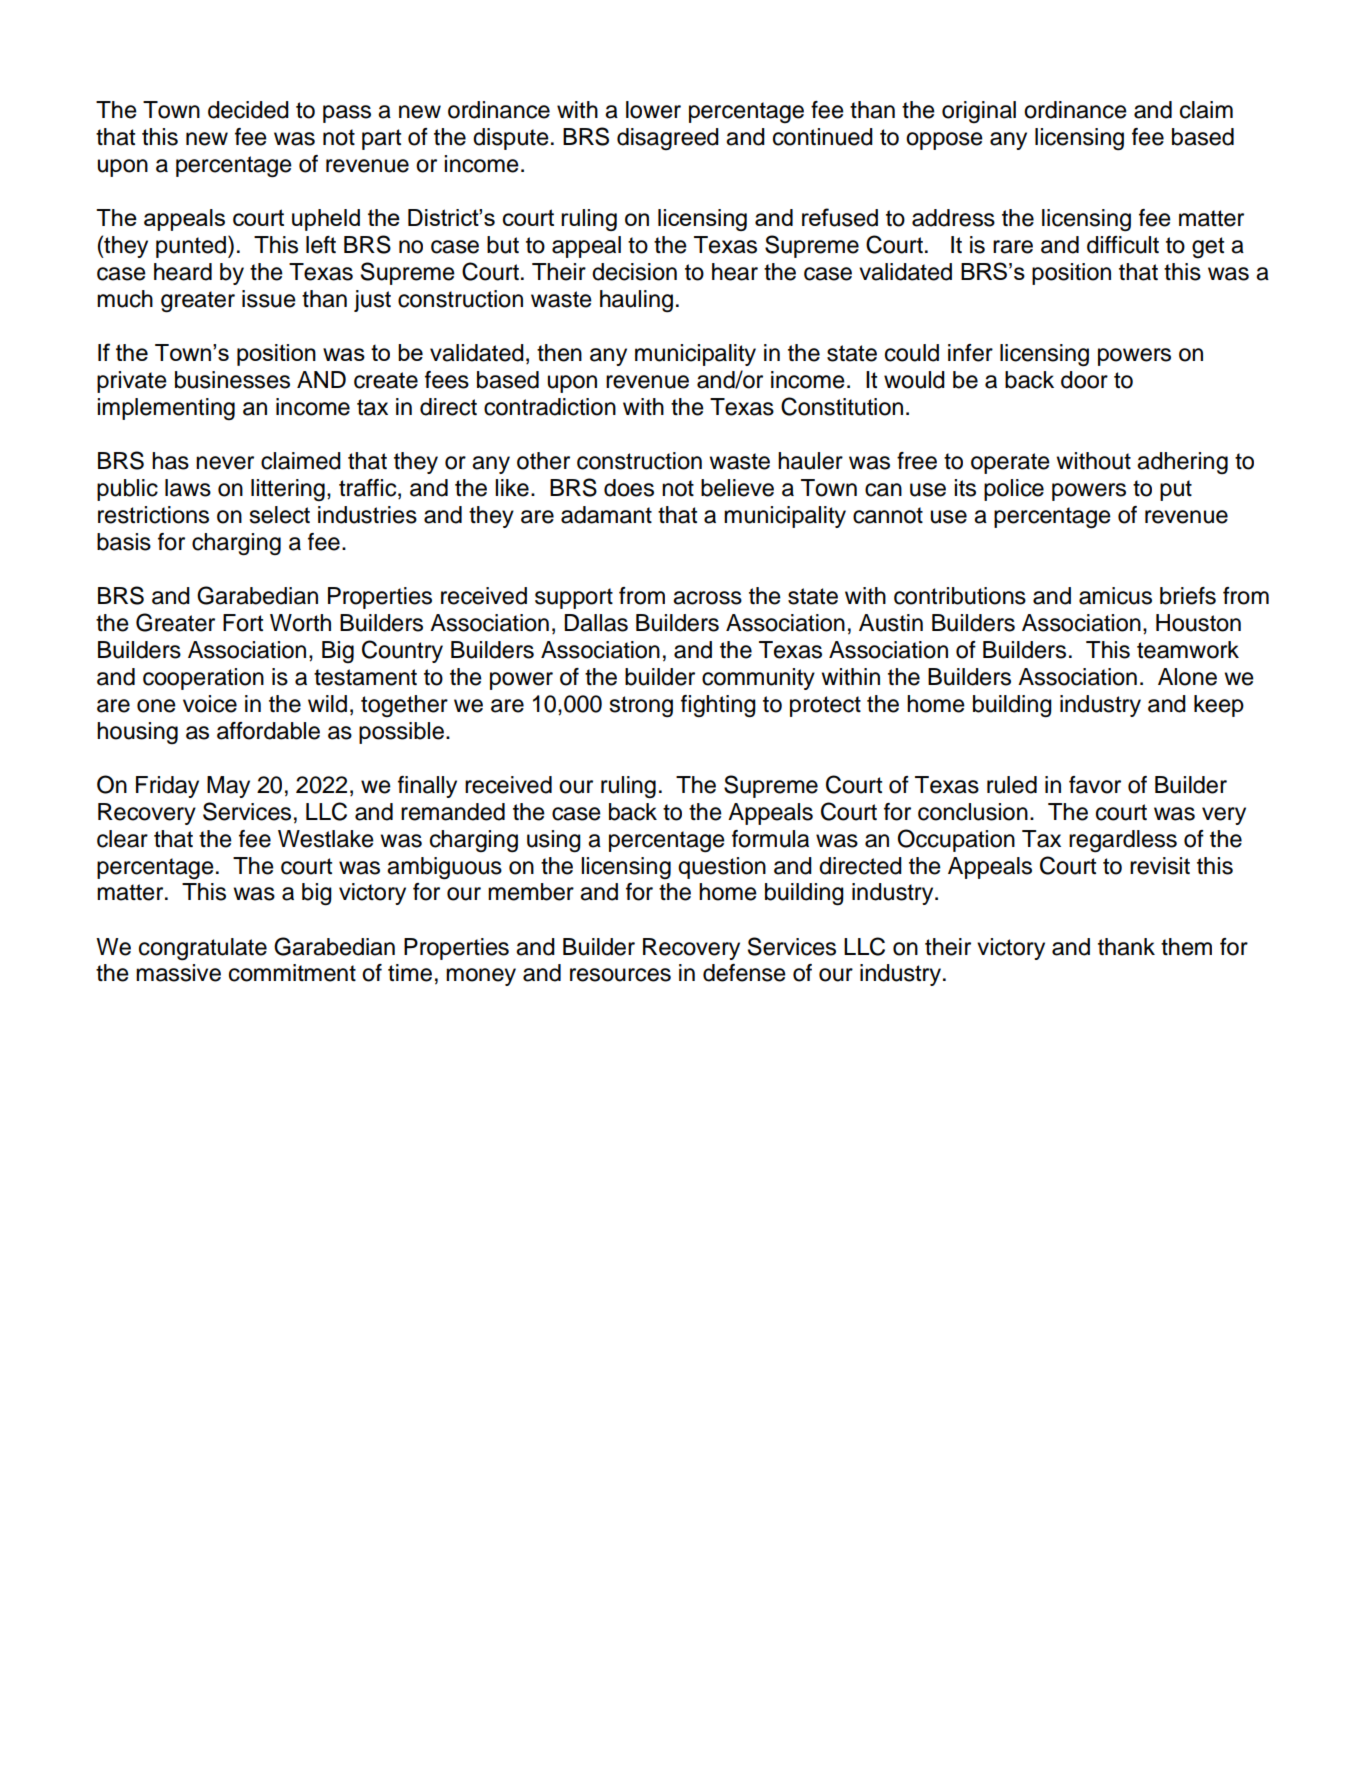 The height and width of the document is (1769, 1367). What do you see at coordinates (668, 139) in the document?
I see `disagreed` at bounding box center [668, 139].
